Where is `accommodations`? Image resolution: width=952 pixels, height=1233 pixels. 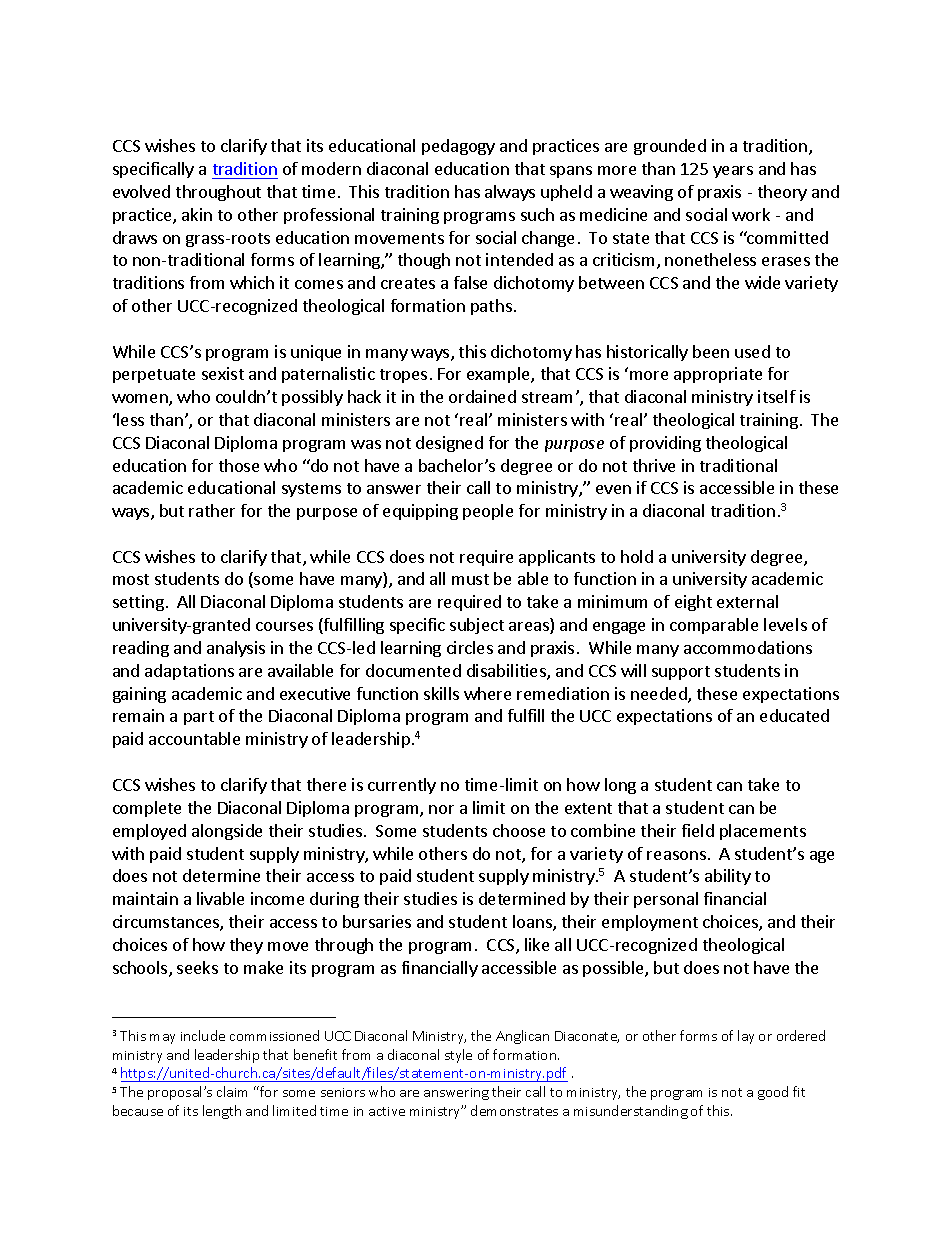 accommodations is located at coordinates (748, 647).
